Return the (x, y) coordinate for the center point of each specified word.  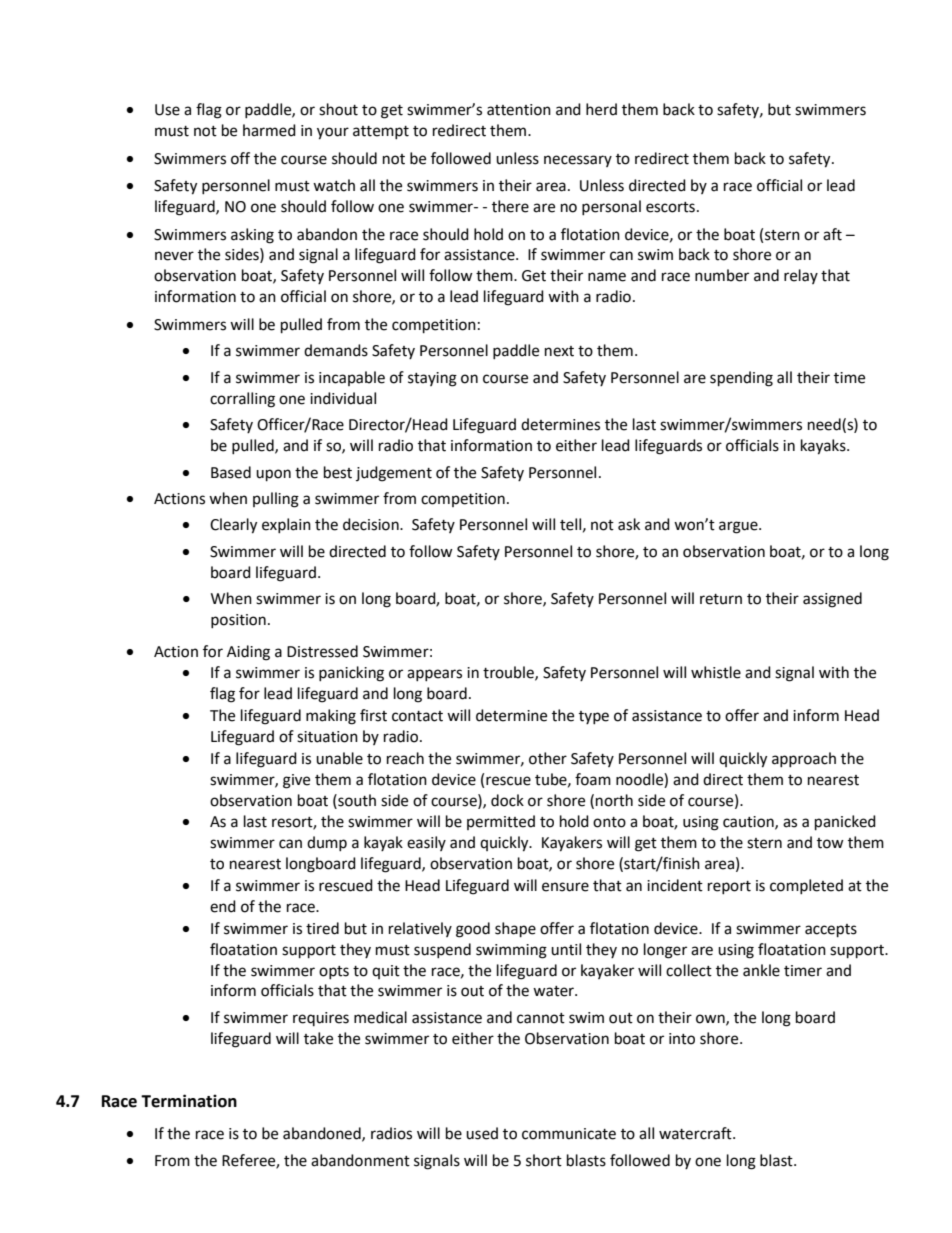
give (296, 781)
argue (739, 527)
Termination (189, 1101)
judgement (394, 474)
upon (273, 475)
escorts (670, 207)
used (482, 1133)
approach (804, 759)
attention (519, 110)
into (682, 1039)
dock (507, 800)
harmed (269, 130)
